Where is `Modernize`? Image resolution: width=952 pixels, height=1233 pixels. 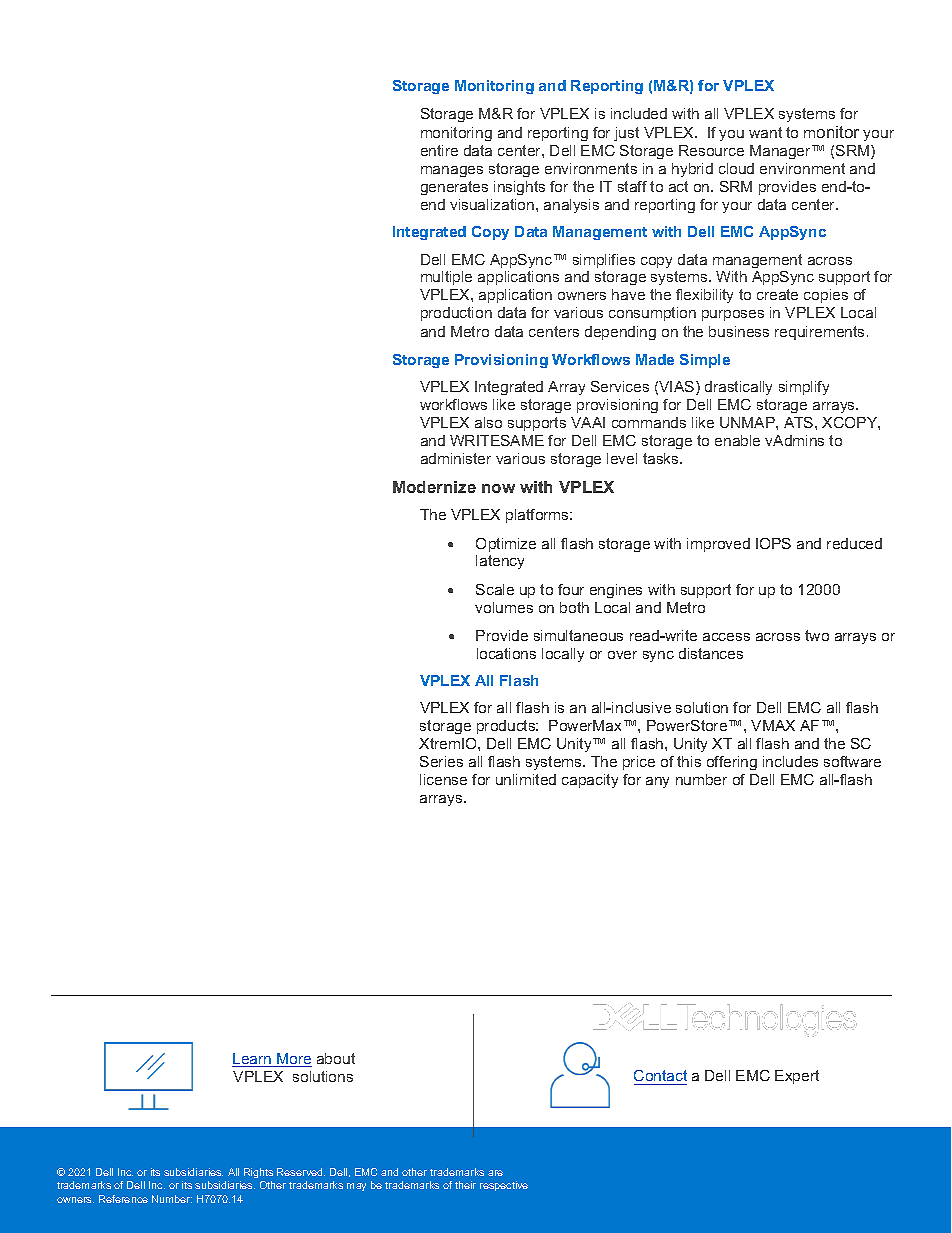
Modernize is located at coordinates (434, 487).
